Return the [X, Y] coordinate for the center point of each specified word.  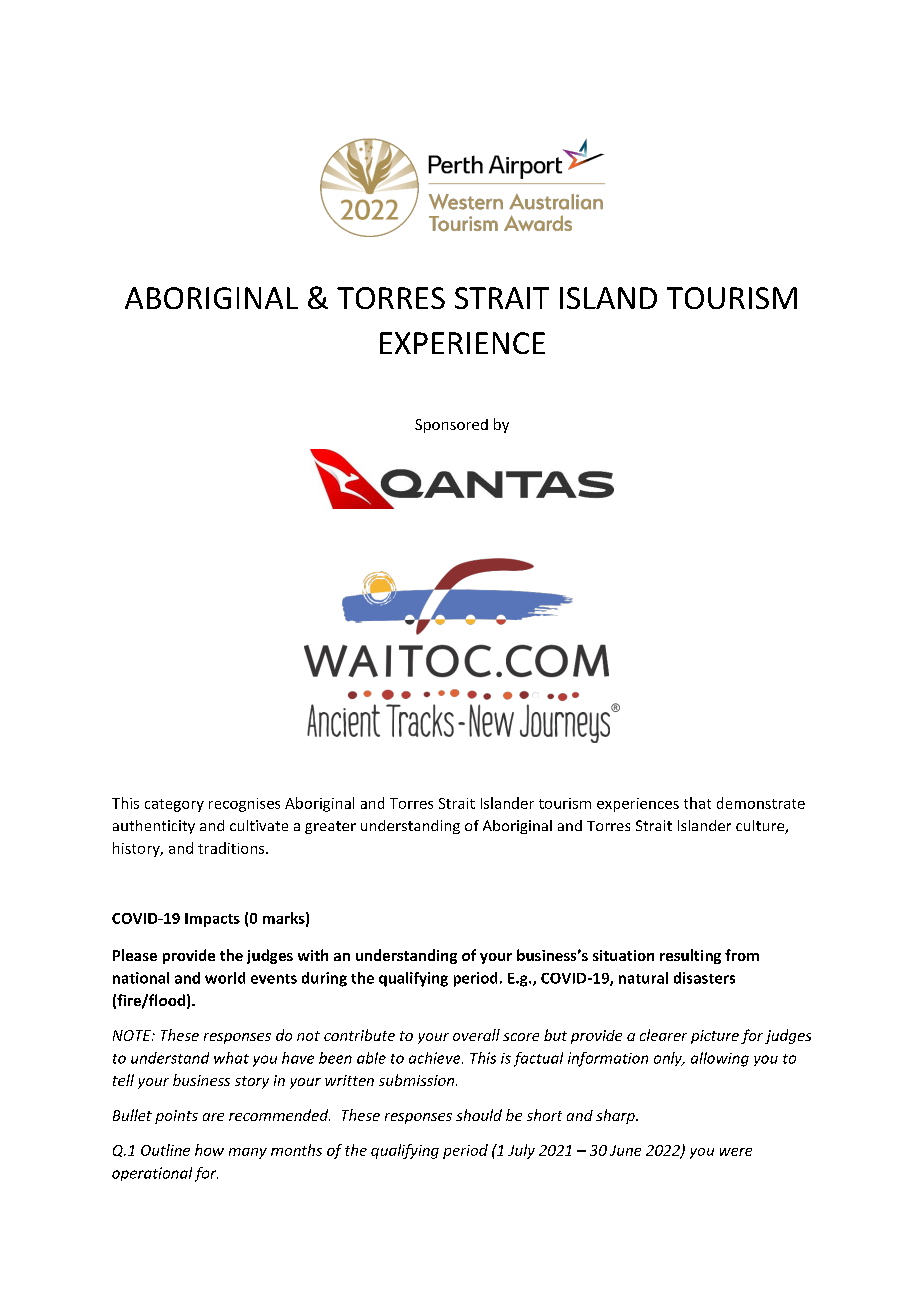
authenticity [154, 827]
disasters [704, 978]
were [736, 1152]
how [209, 1150]
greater [330, 827]
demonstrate [761, 803]
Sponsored [451, 426]
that [697, 803]
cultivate [259, 825]
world [225, 978]
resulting [690, 956]
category [174, 805]
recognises [244, 805]
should [479, 1115]
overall [476, 1035]
